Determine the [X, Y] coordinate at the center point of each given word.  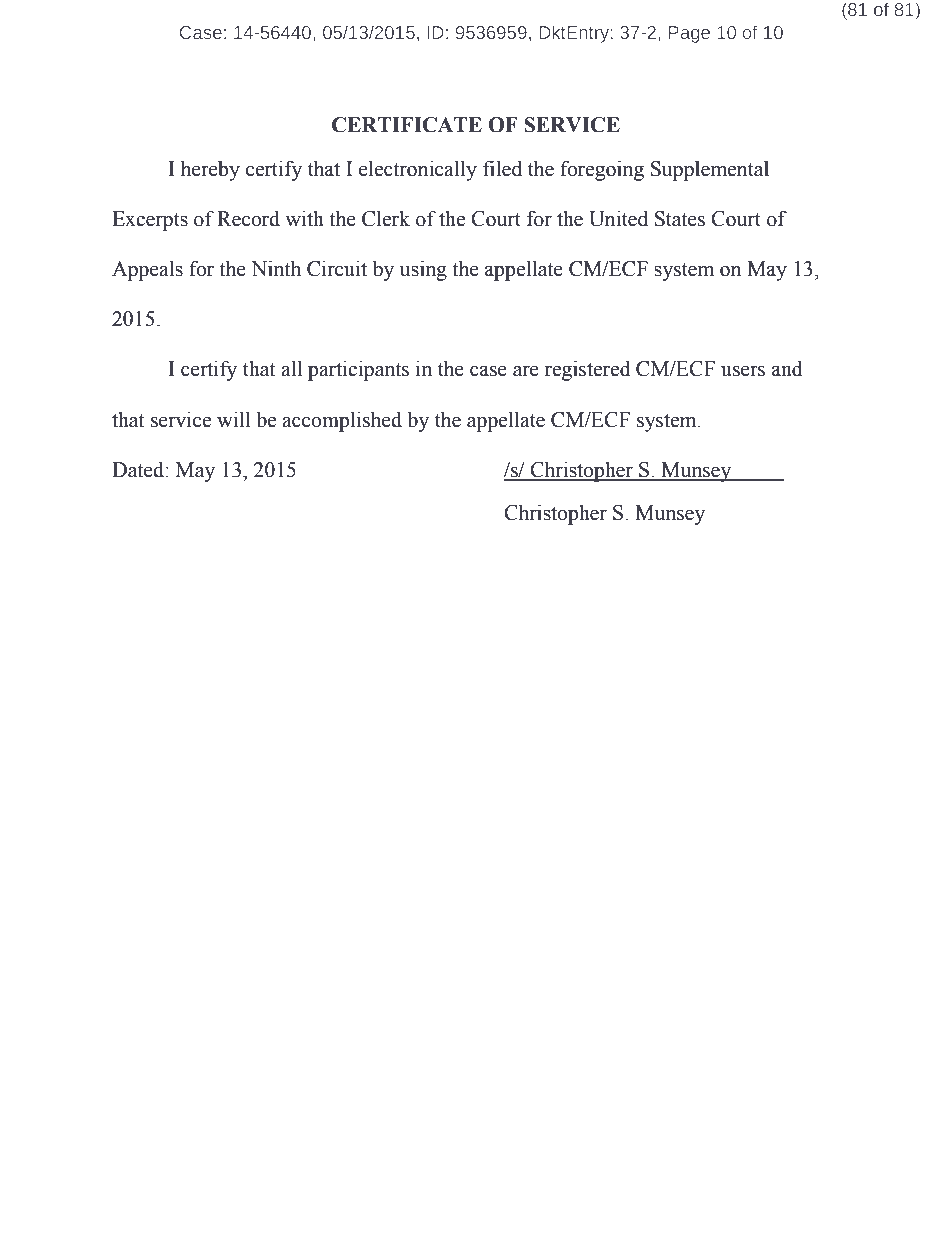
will [233, 419]
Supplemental [710, 171]
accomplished [342, 421]
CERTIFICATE [407, 125]
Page [689, 34]
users [743, 371]
